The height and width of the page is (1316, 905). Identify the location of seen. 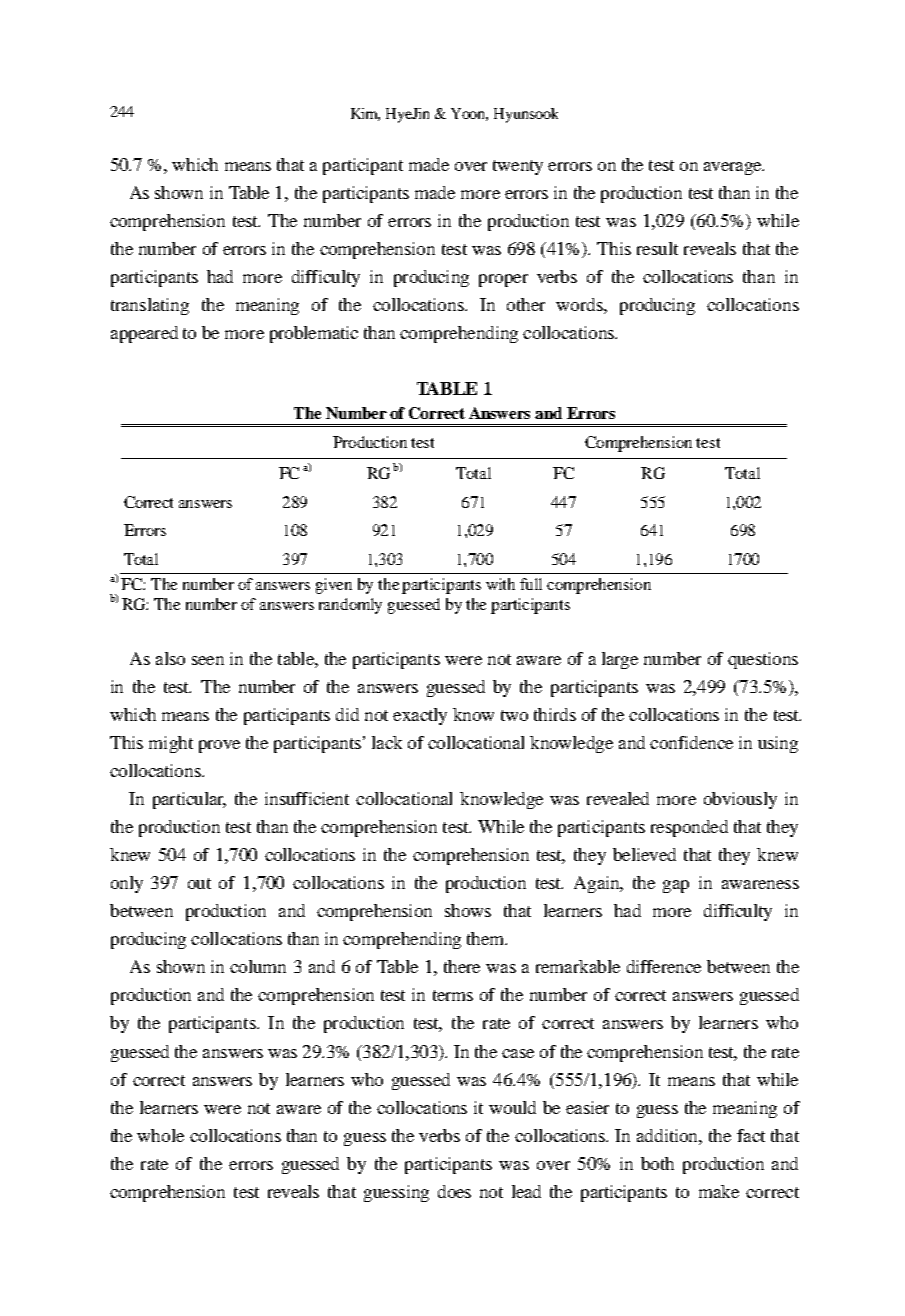
(208, 660).
